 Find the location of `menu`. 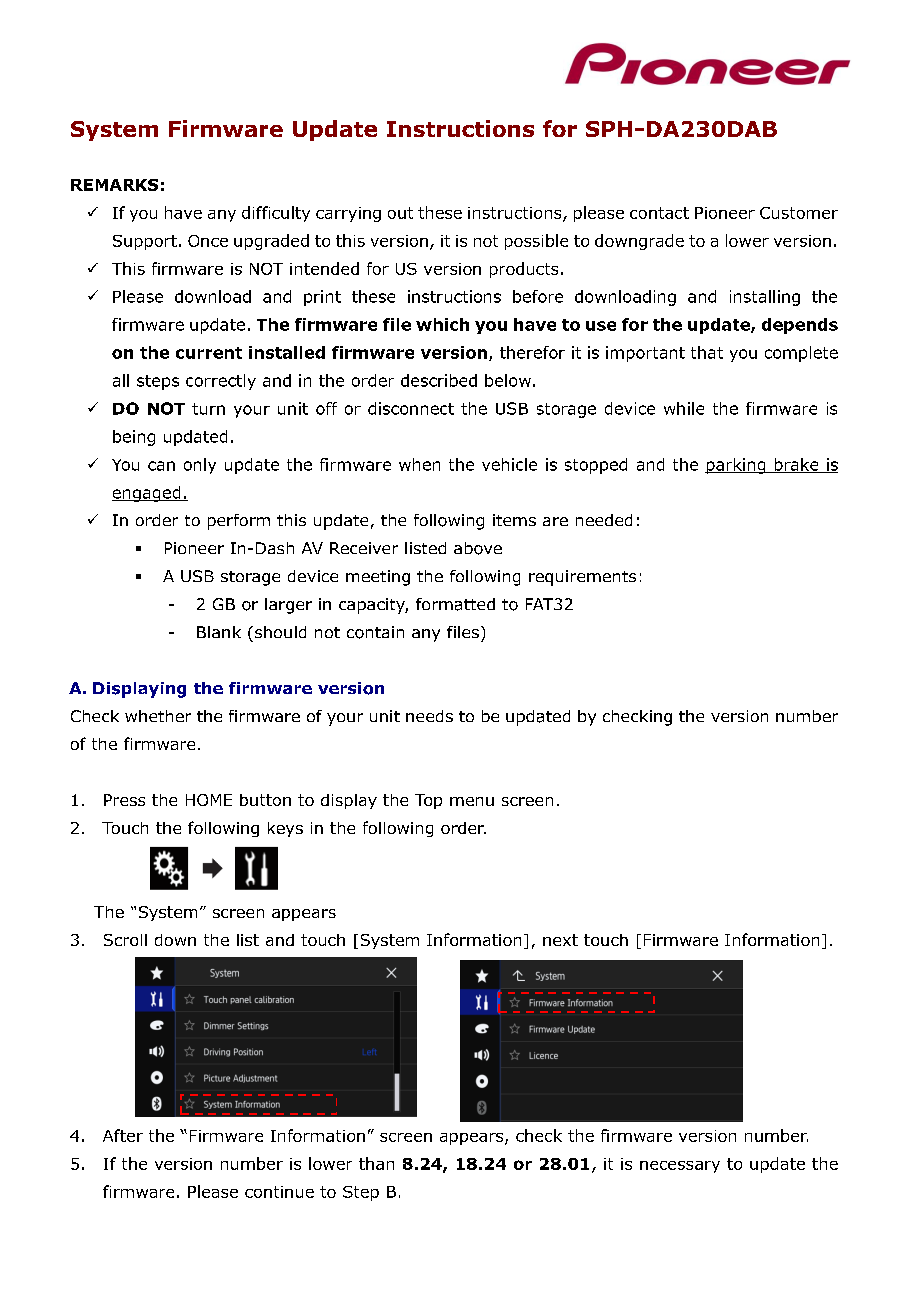

menu is located at coordinates (472, 801).
